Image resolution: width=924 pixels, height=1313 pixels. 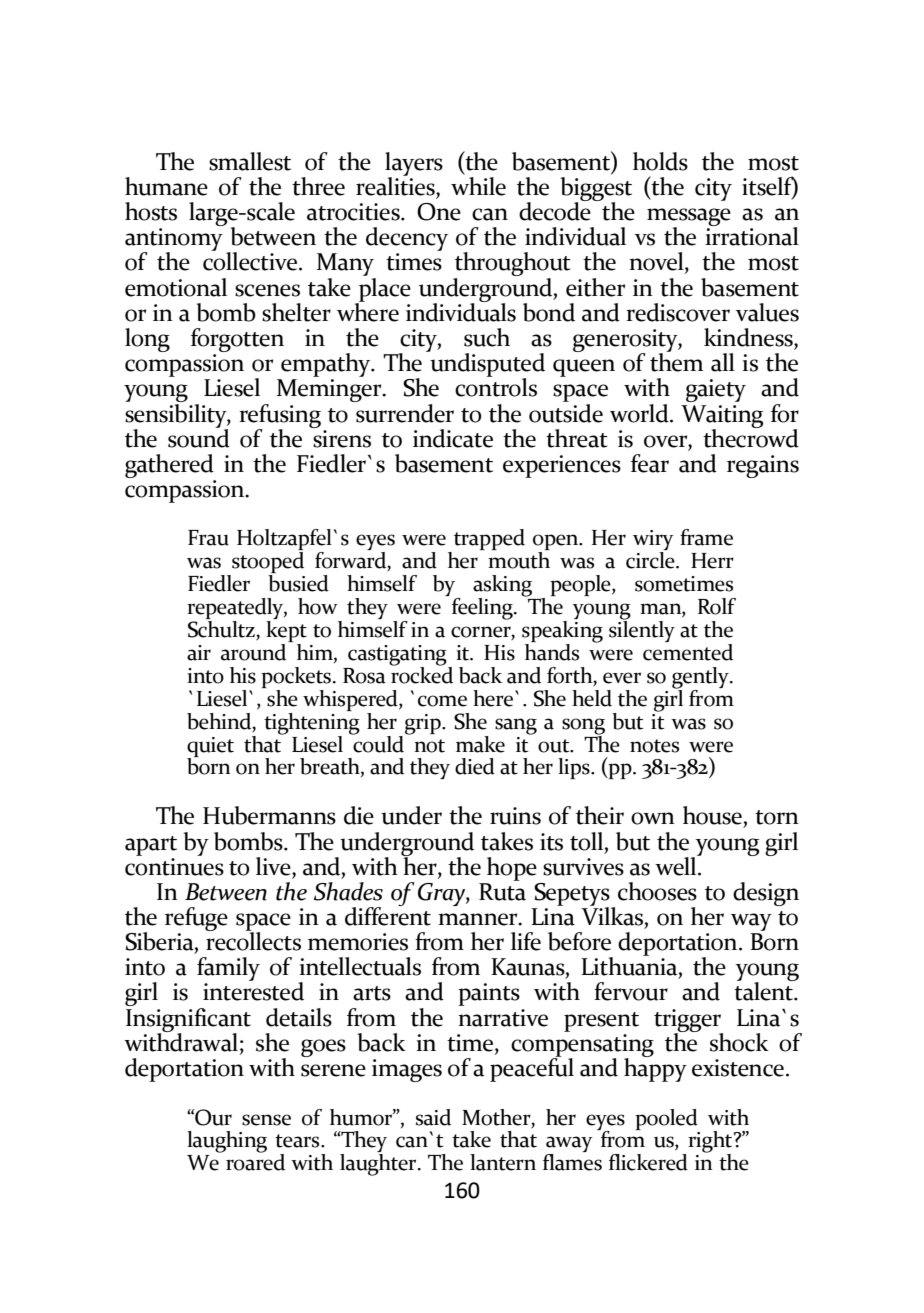 I want to click on while, so click(x=478, y=185).
